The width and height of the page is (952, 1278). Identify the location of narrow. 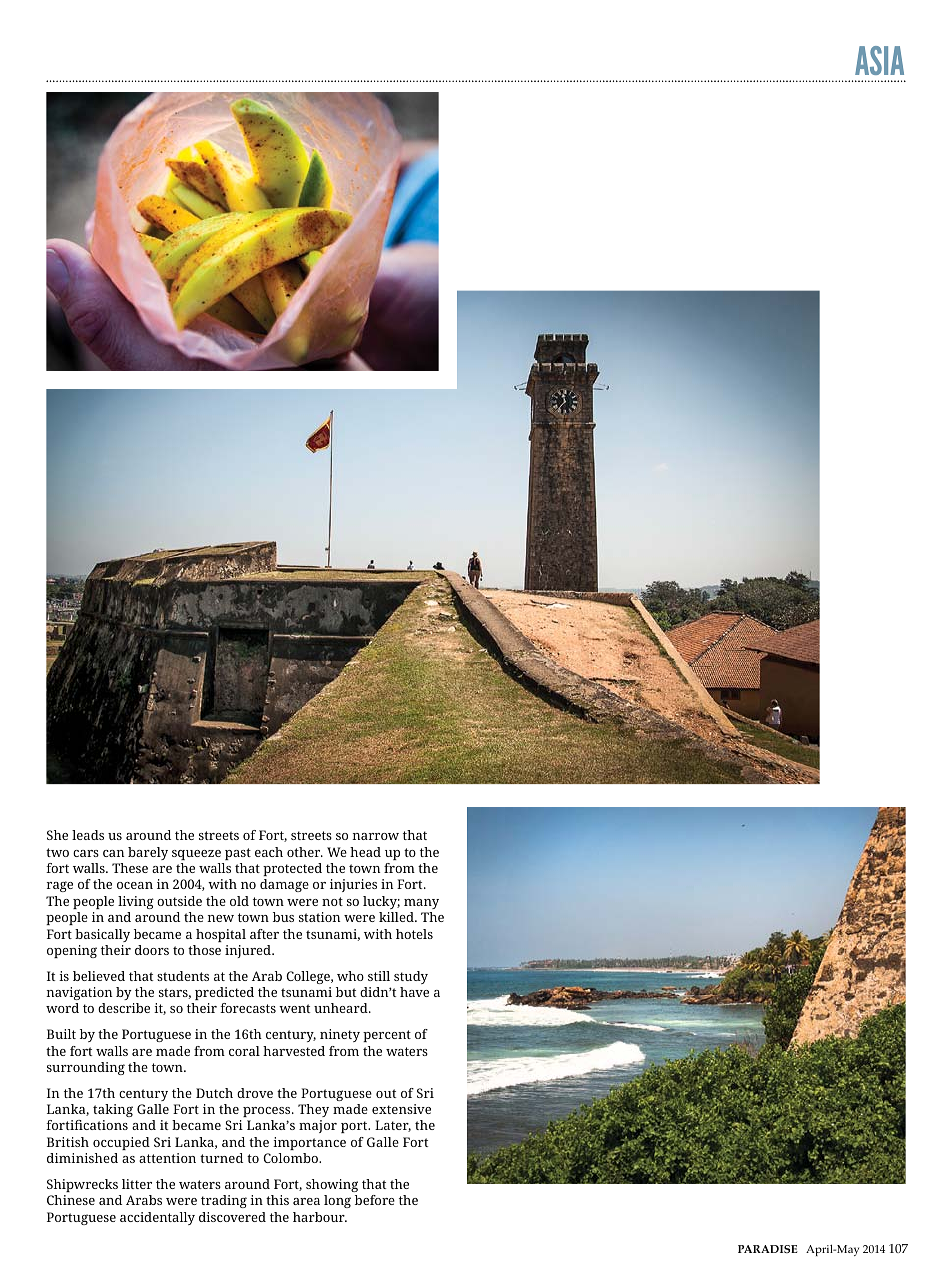
(375, 836).
